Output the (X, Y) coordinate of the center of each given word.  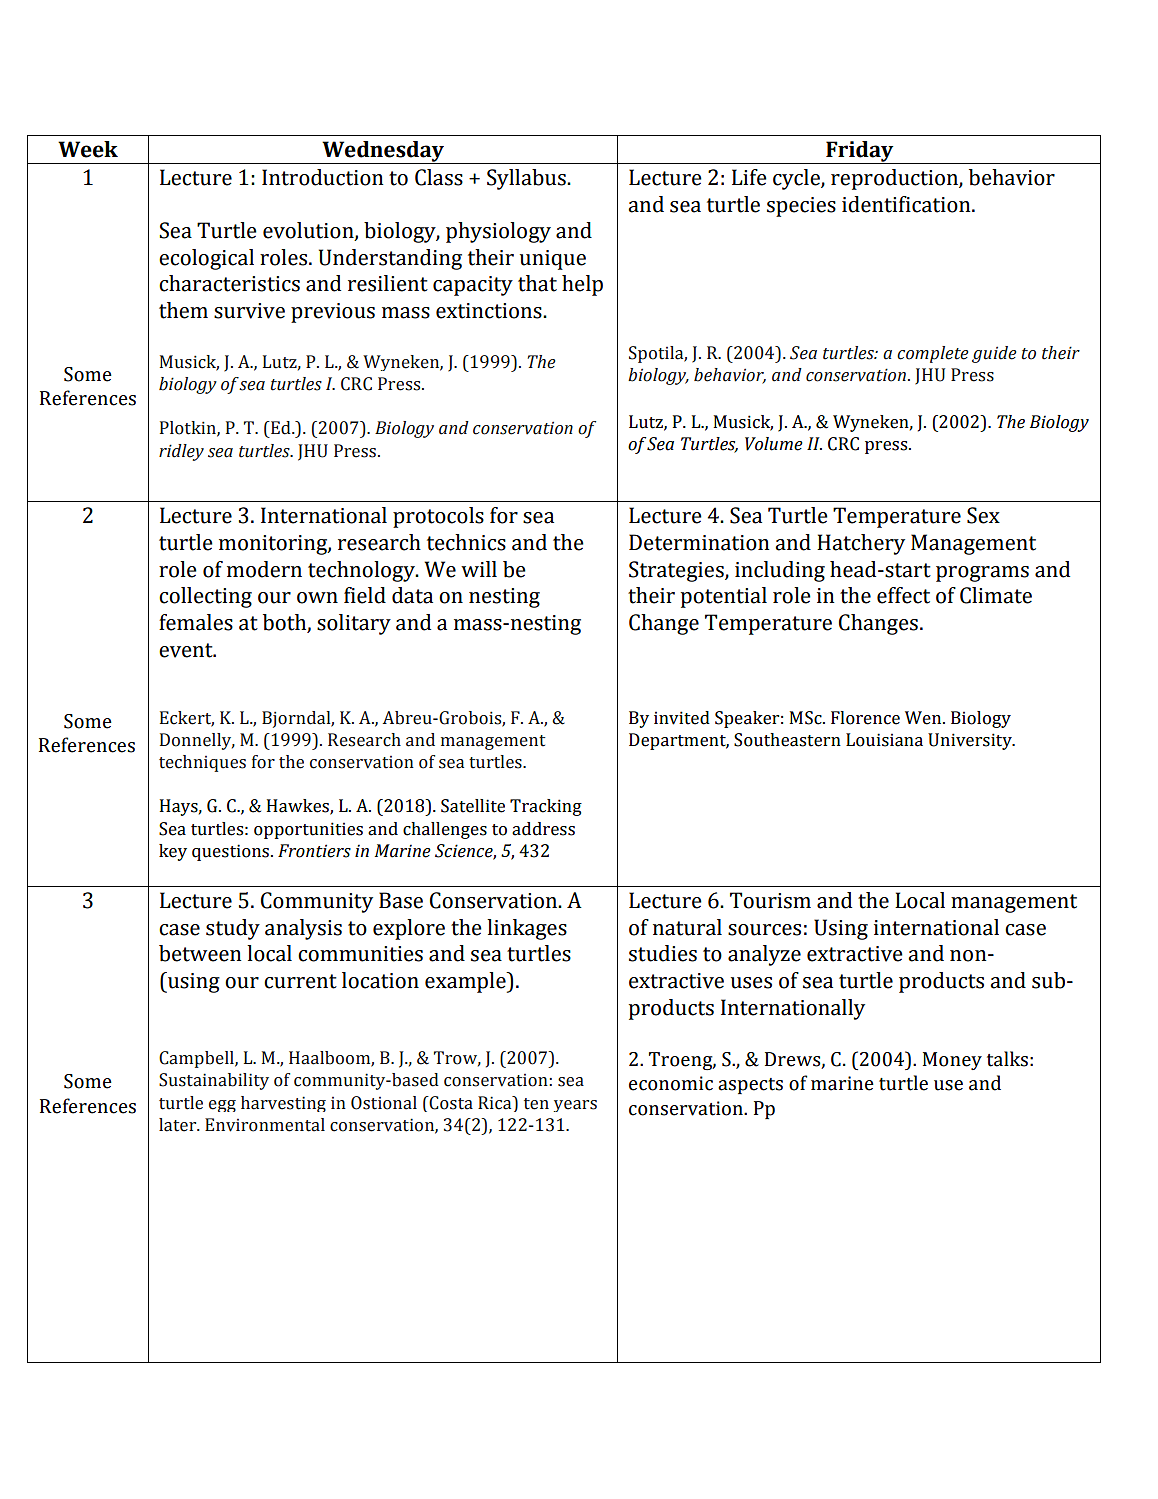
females (196, 622)
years (575, 1106)
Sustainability (214, 1081)
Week (88, 149)
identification (907, 204)
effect (903, 595)
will (479, 569)
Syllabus (527, 179)
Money (952, 1061)
